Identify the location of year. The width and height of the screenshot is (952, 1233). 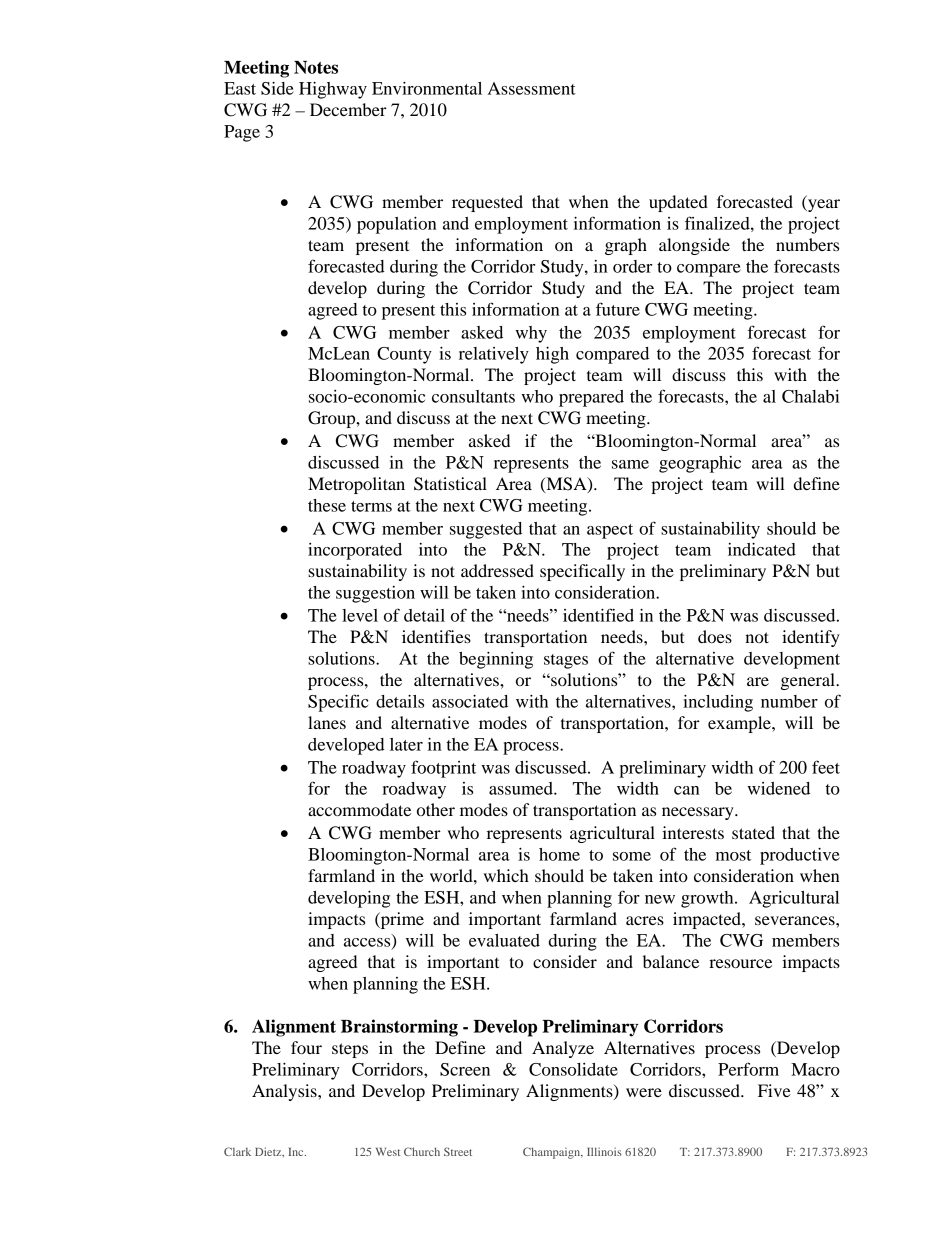
(823, 205).
